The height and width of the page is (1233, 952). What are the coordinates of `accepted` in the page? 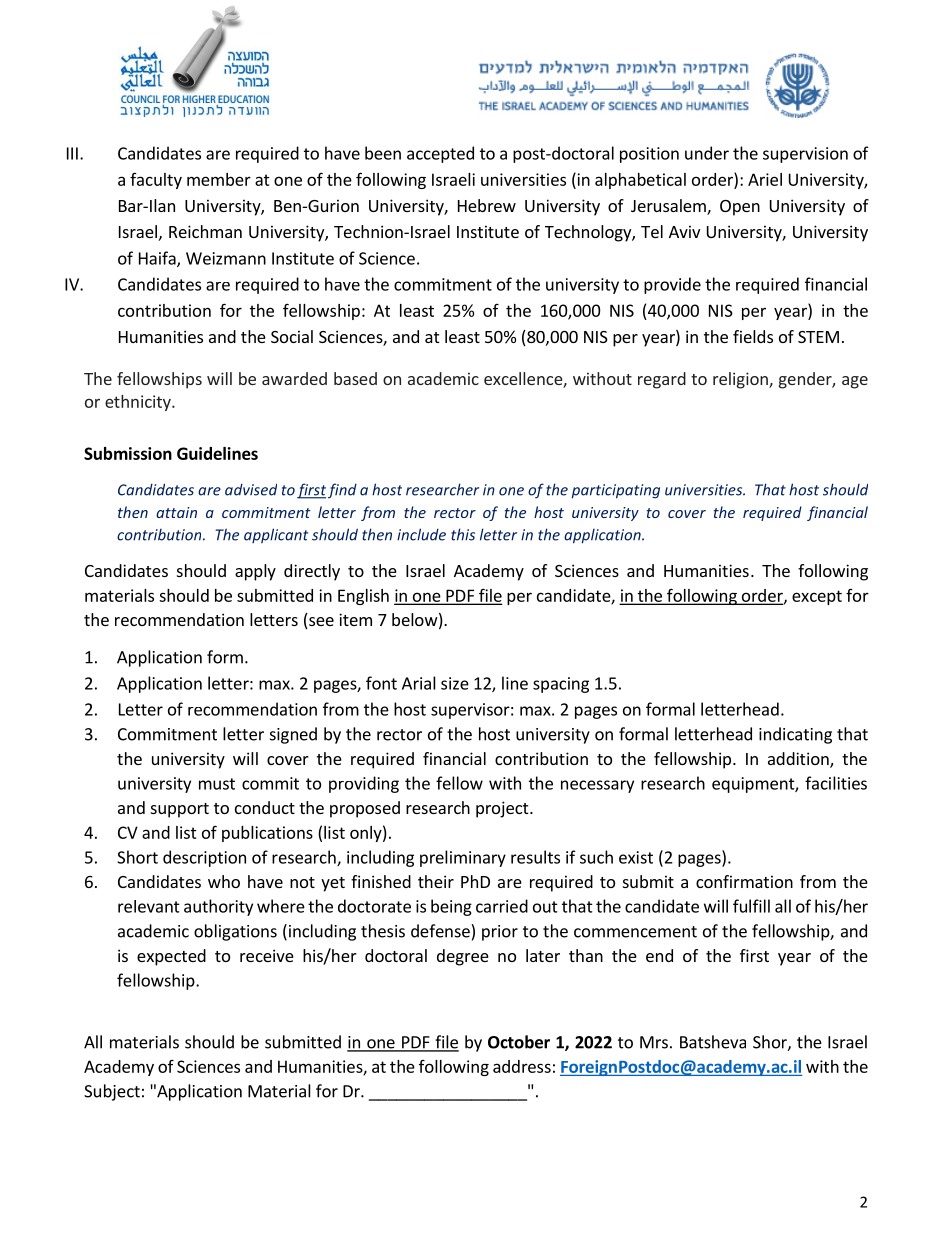 It's located at (440, 154).
